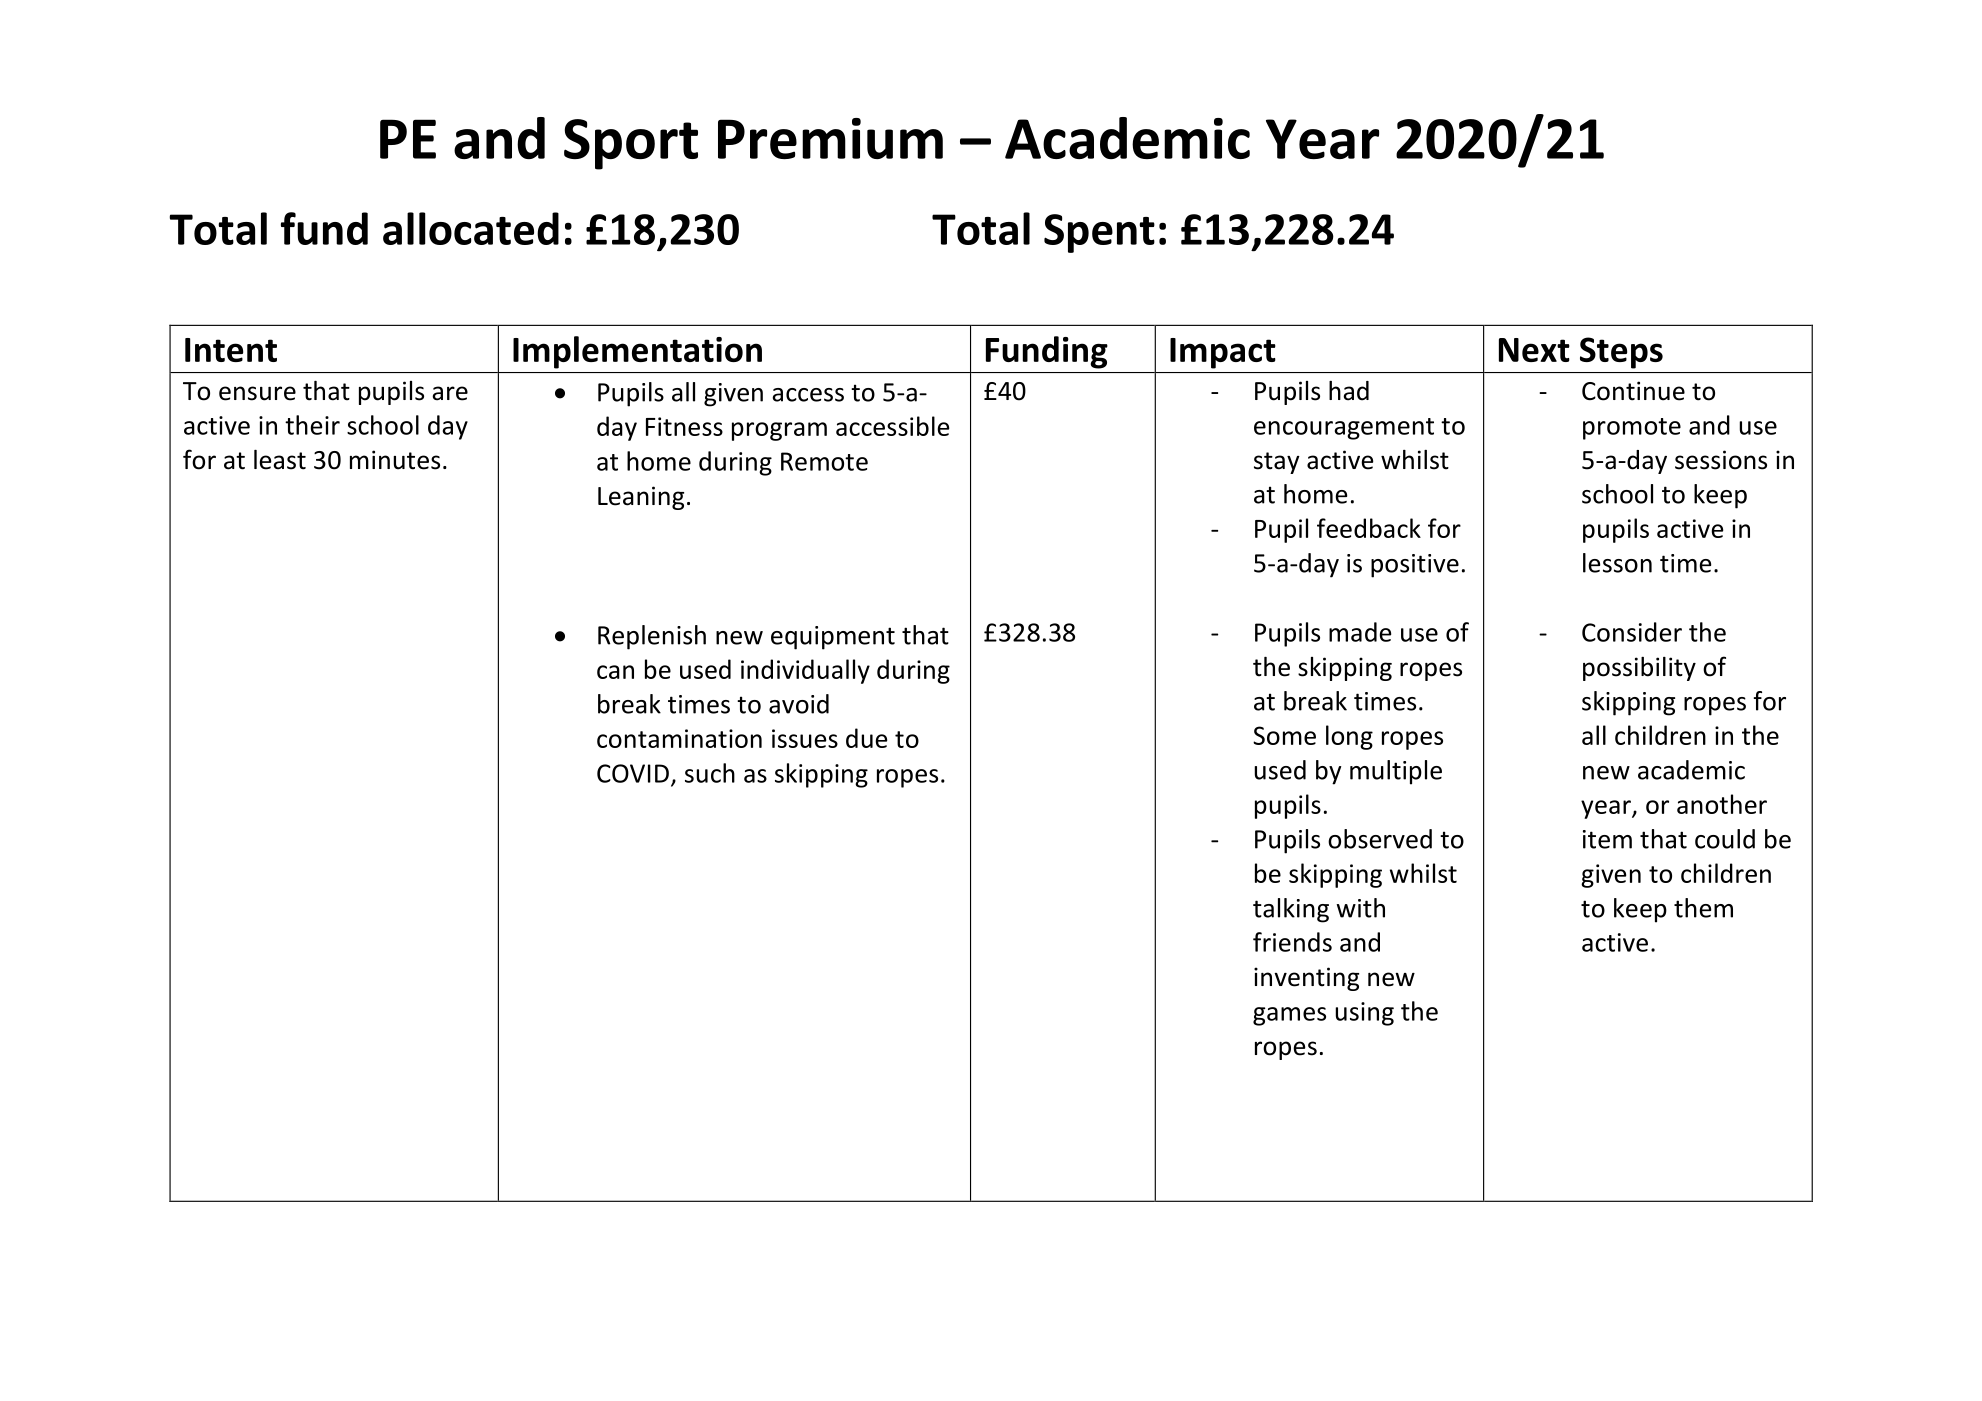 Image resolution: width=1982 pixels, height=1401 pixels. What do you see at coordinates (633, 773) in the screenshot?
I see `COVID` at bounding box center [633, 773].
